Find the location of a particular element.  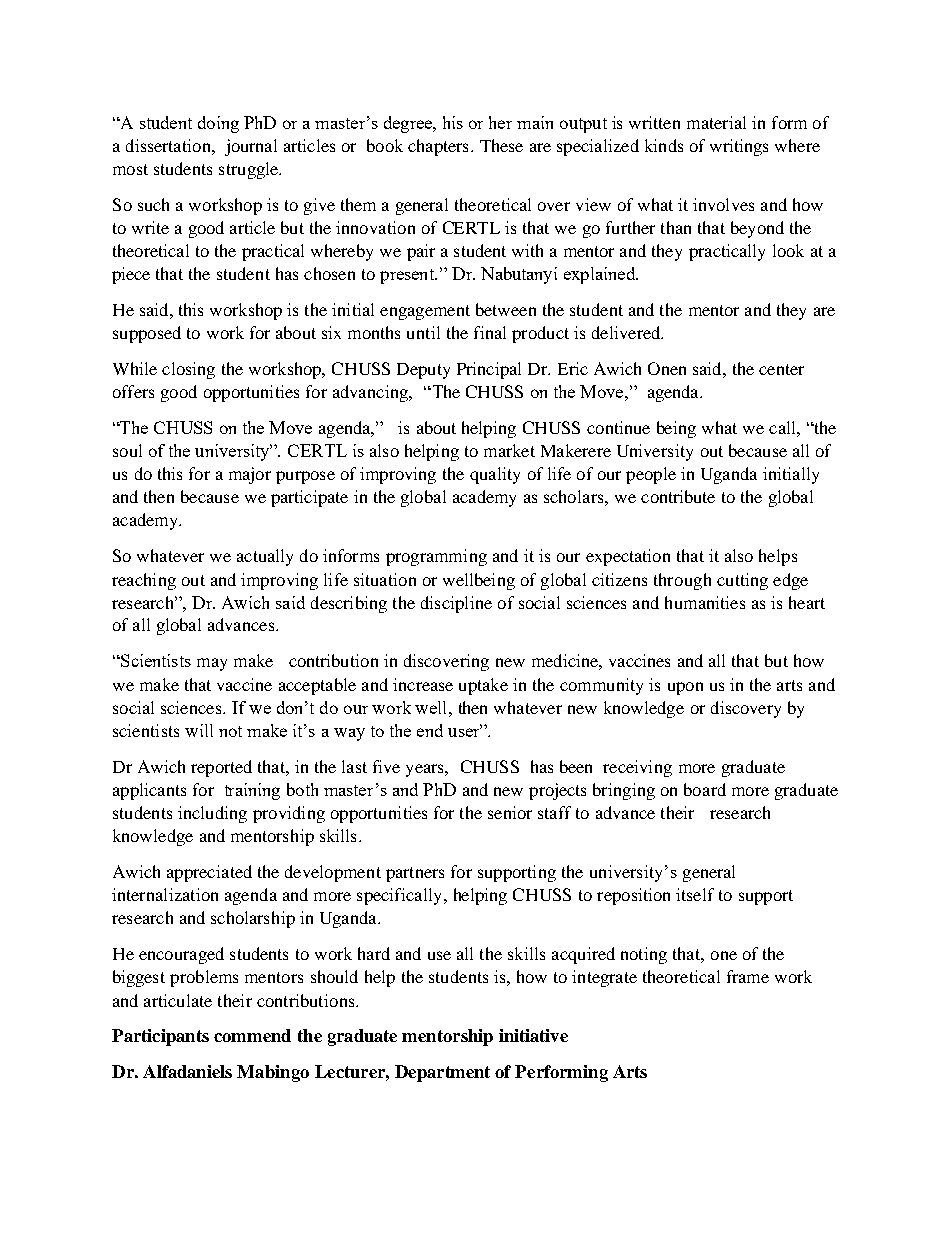

writings is located at coordinates (739, 147).
